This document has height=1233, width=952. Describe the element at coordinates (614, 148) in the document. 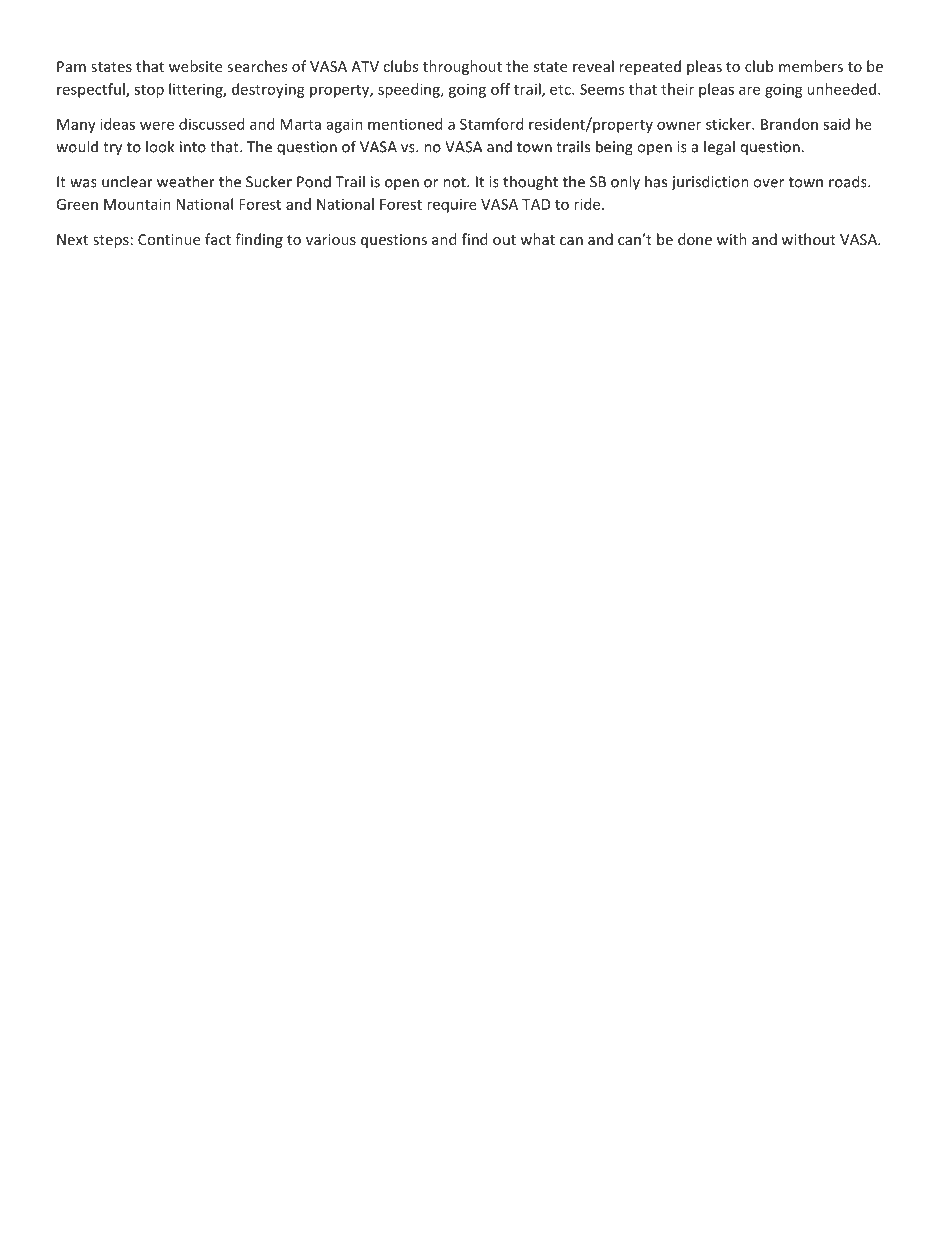

I see `being` at that location.
